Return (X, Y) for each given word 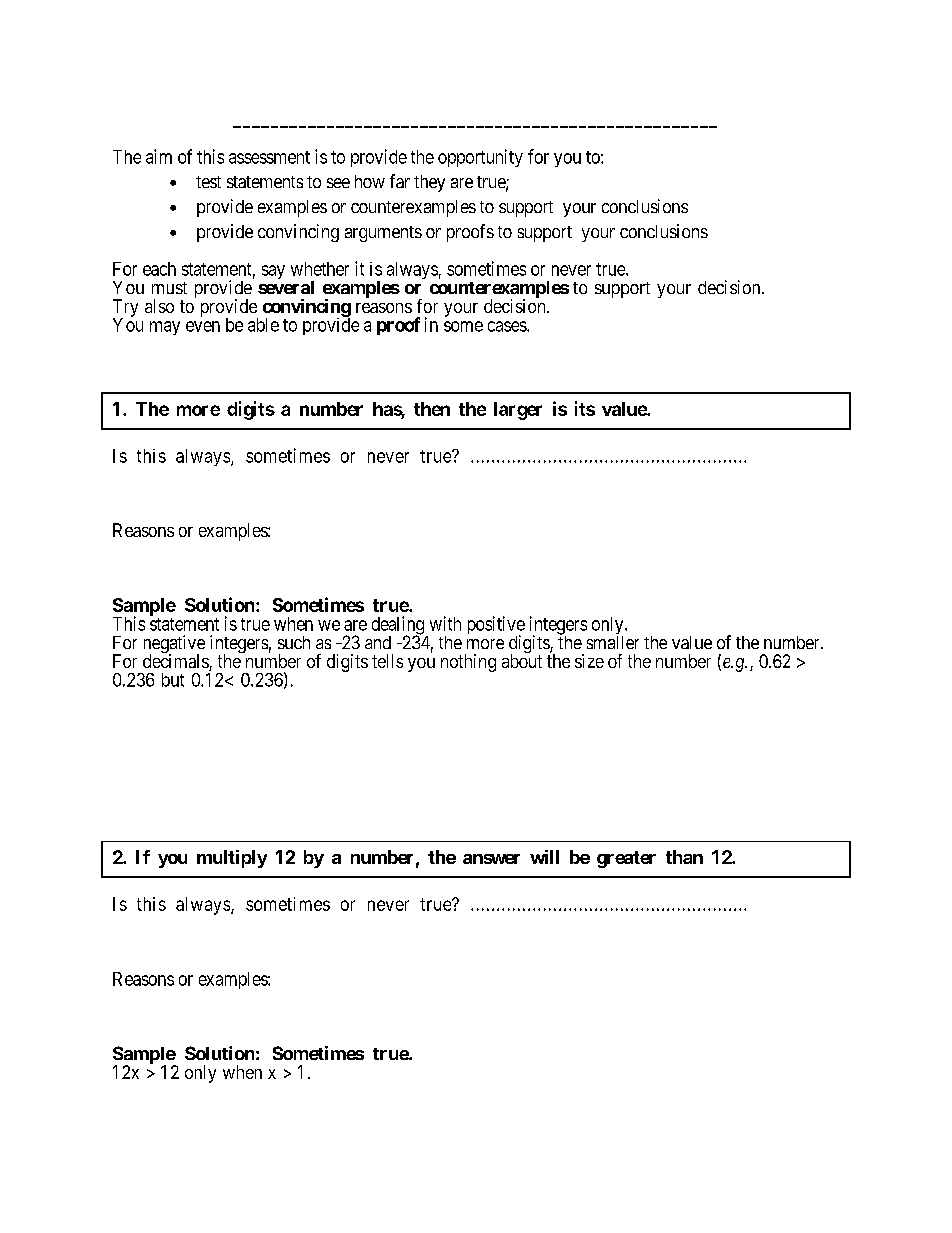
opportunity (480, 158)
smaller (613, 642)
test (208, 182)
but (173, 680)
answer (491, 859)
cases (508, 326)
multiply (232, 859)
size (589, 661)
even (203, 326)
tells (387, 661)
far (400, 181)
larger (518, 411)
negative (174, 645)
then (432, 409)
